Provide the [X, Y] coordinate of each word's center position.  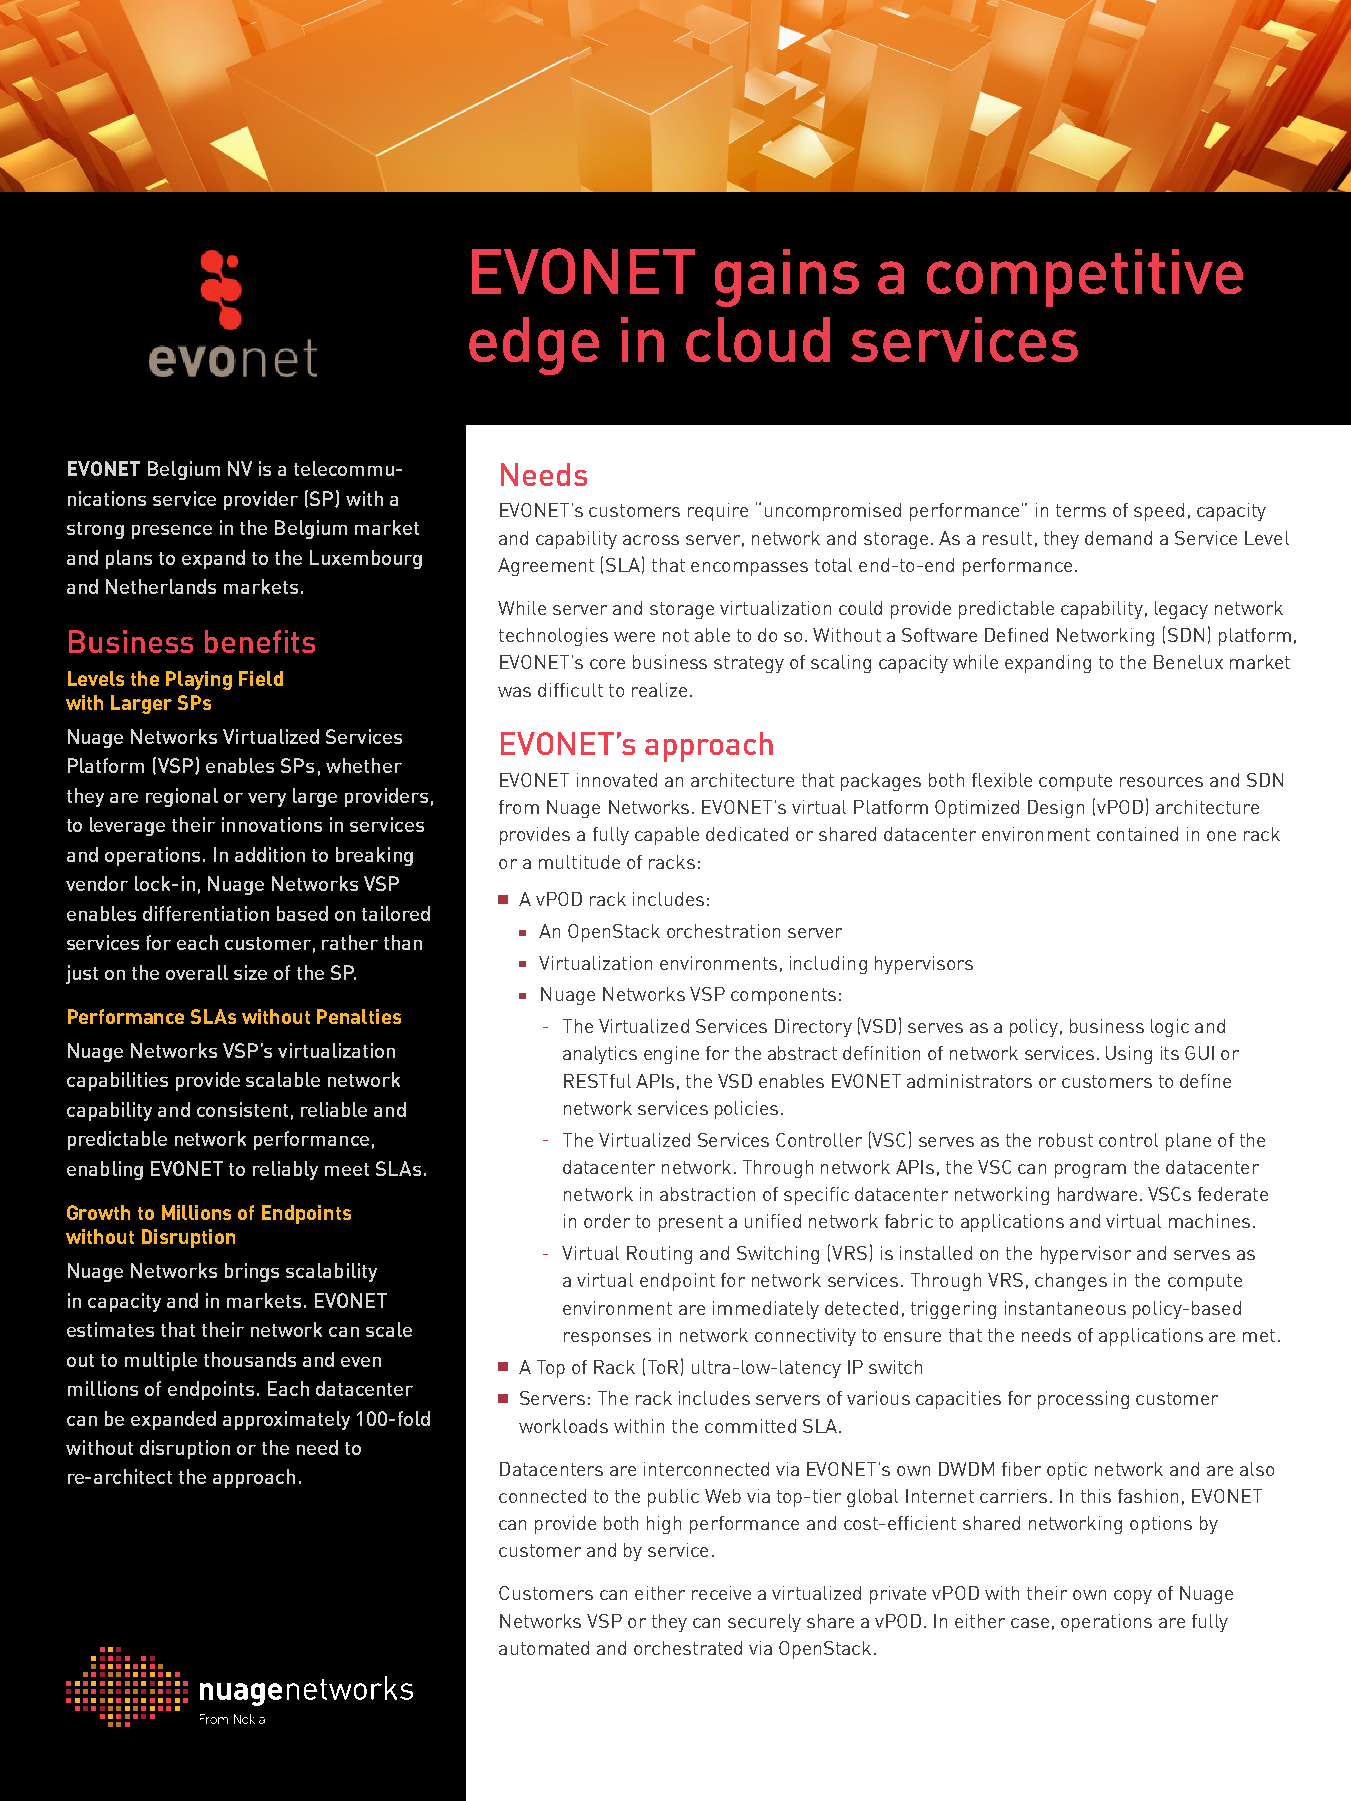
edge [534, 346]
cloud [758, 339]
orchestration [723, 931]
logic [1170, 1028]
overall [197, 972]
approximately [286, 1420]
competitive [1085, 278]
